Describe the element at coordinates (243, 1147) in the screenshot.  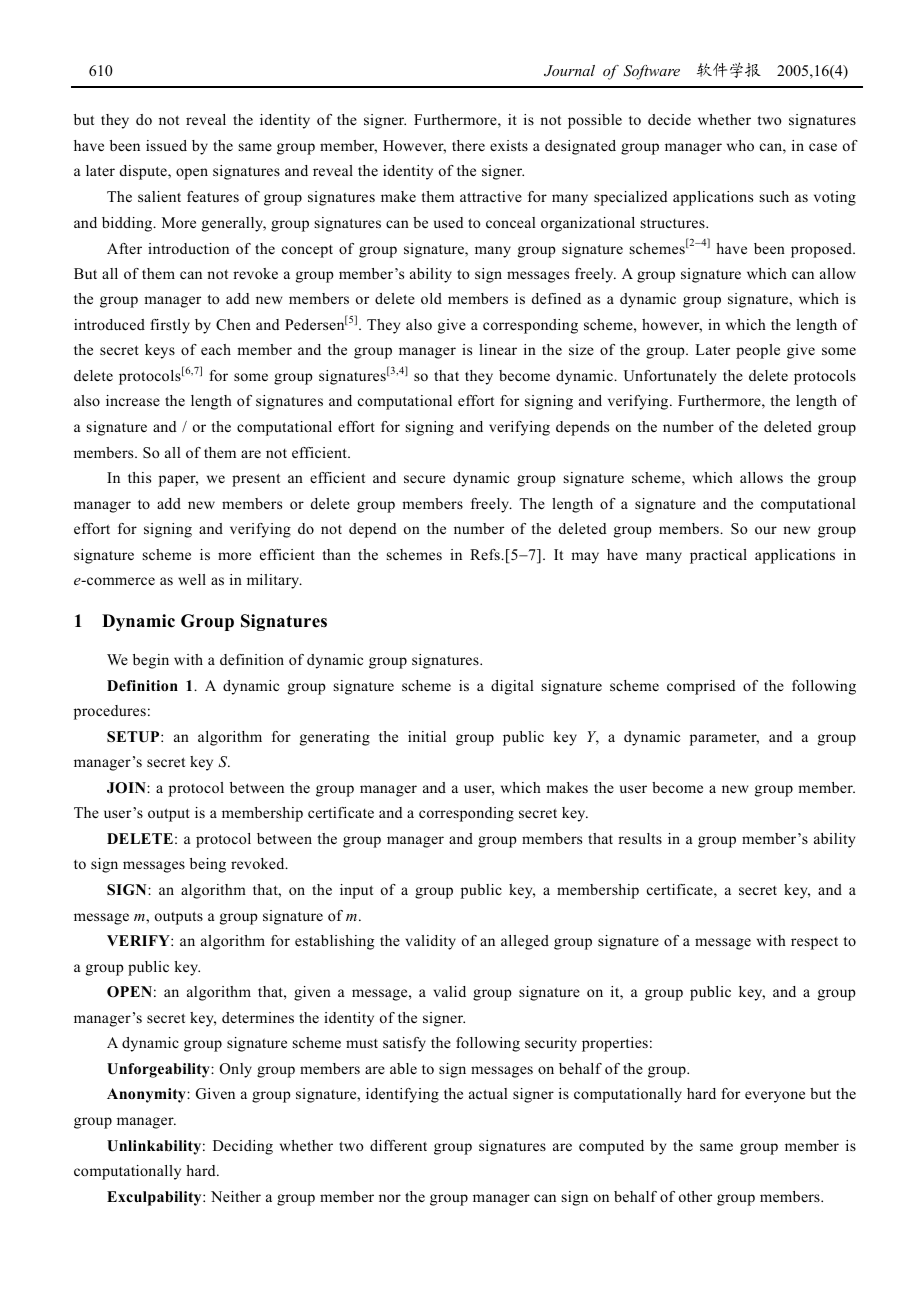
I see `Deciding` at that location.
